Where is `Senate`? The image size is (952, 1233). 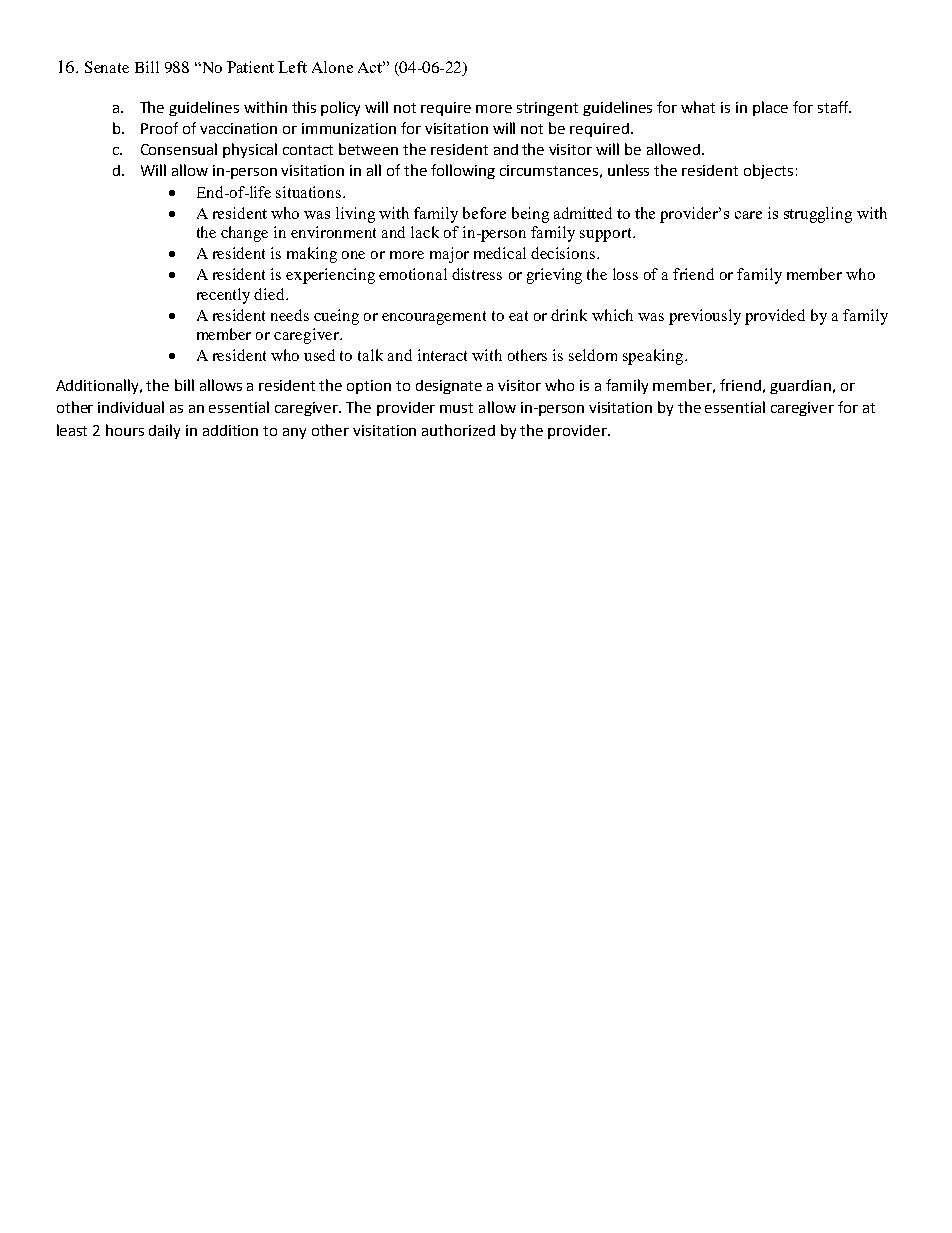 Senate is located at coordinates (107, 67).
